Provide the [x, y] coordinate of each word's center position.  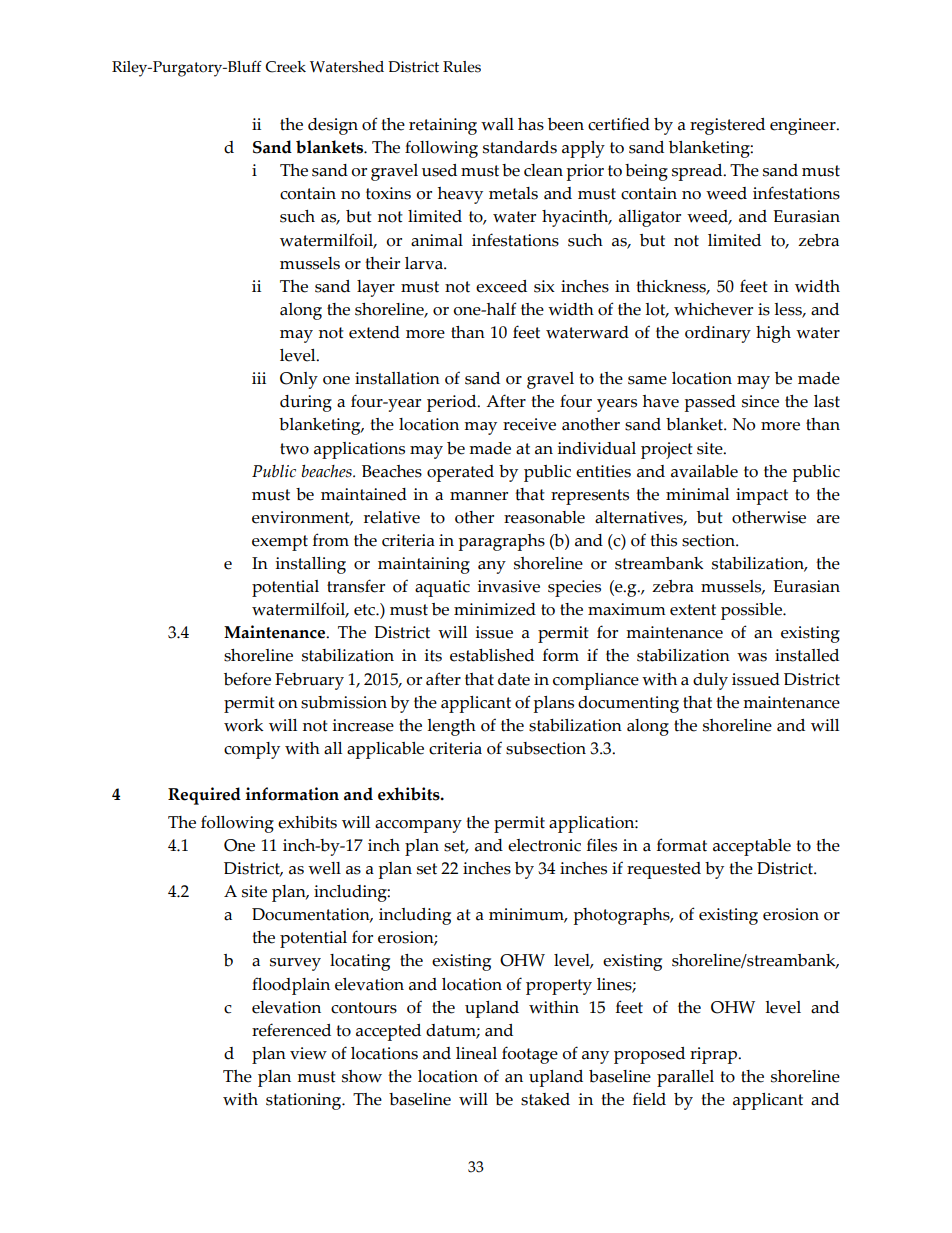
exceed [501, 286]
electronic [544, 845]
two [294, 449]
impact [762, 496]
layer [376, 288]
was [752, 657]
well [324, 868]
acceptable [752, 847]
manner [479, 496]
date [514, 679]
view [308, 1053]
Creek [285, 67]
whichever [713, 309]
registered [727, 126]
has [531, 124]
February [309, 681]
